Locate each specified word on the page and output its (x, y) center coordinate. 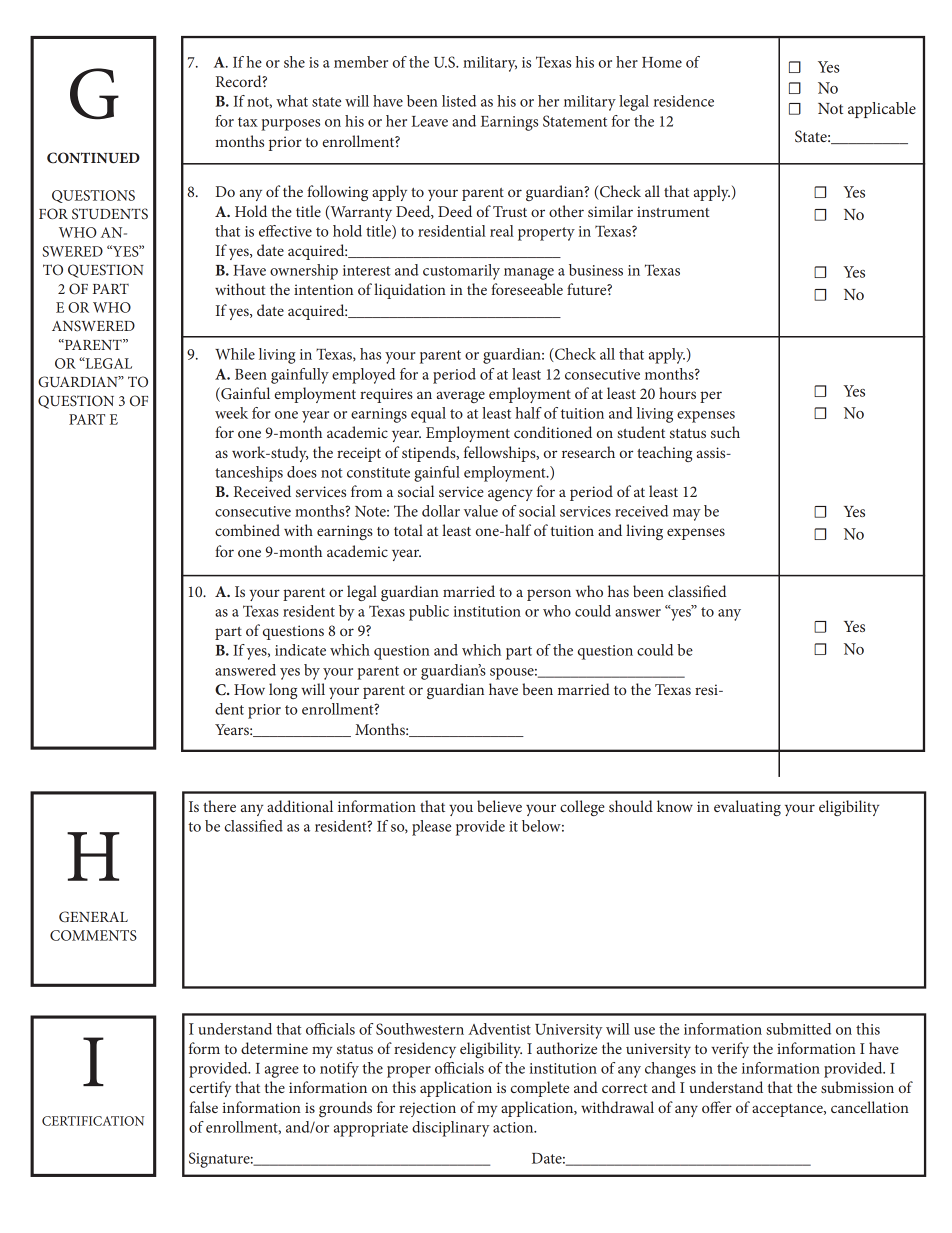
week (231, 413)
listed (459, 101)
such (725, 432)
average (461, 397)
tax (248, 122)
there (219, 806)
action (514, 1127)
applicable (882, 110)
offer (717, 1107)
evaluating (747, 808)
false (203, 1107)
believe (499, 806)
